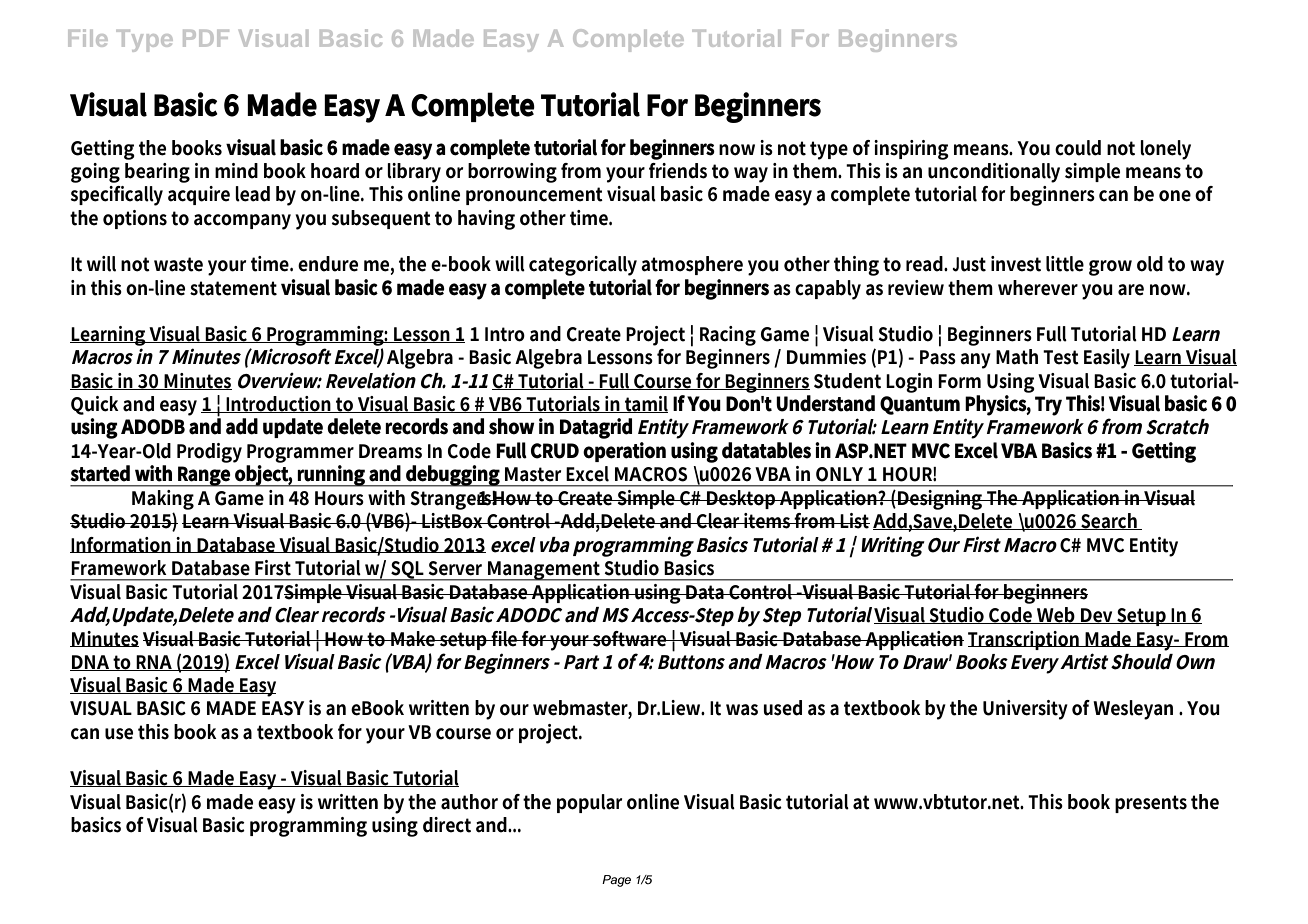  I want to click on presents, so click(1151, 804).
